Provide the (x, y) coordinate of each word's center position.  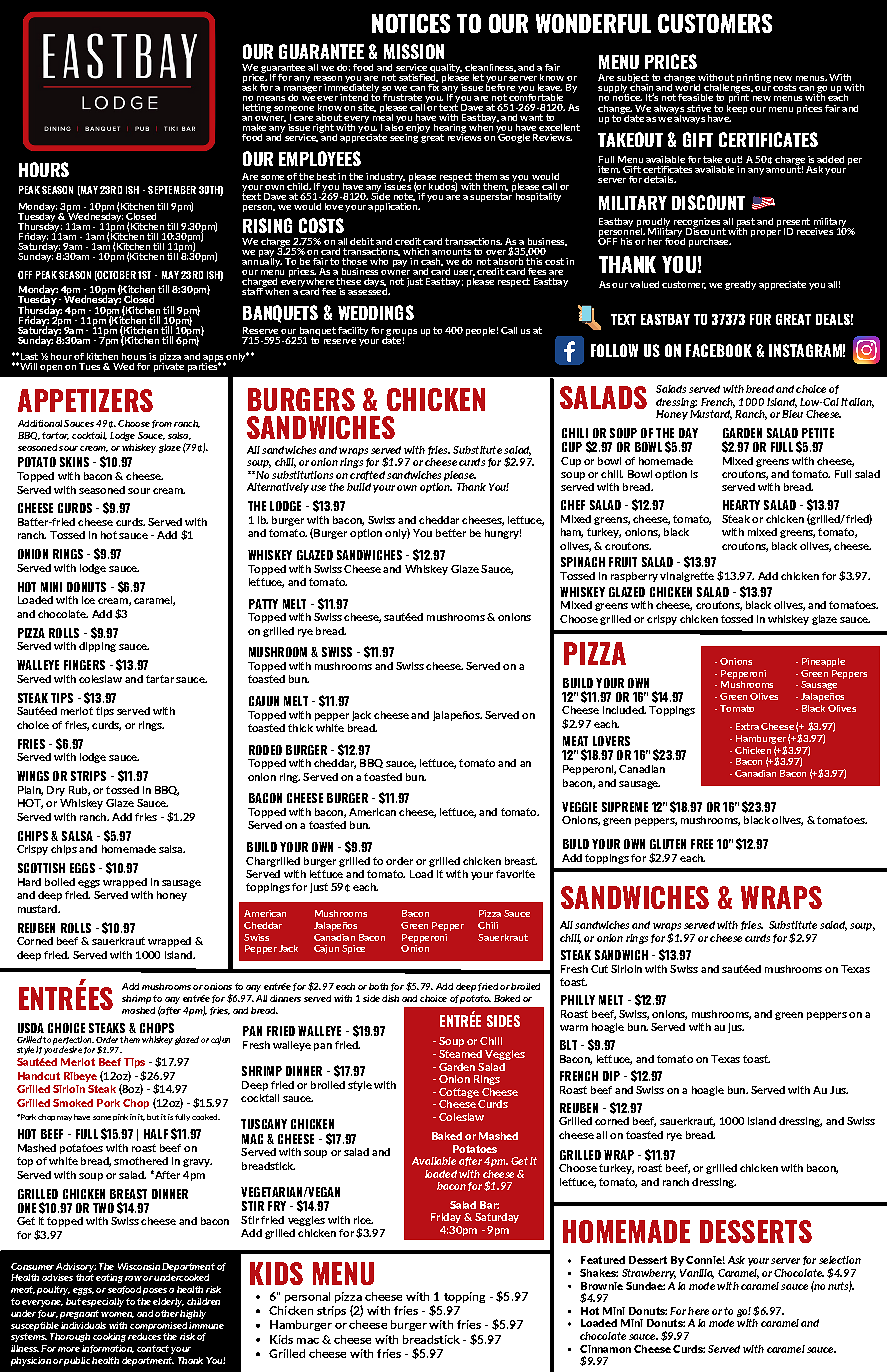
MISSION (414, 51)
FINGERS (84, 665)
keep (737, 107)
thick (300, 728)
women (117, 1315)
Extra (747, 726)
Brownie (602, 1286)
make (254, 127)
